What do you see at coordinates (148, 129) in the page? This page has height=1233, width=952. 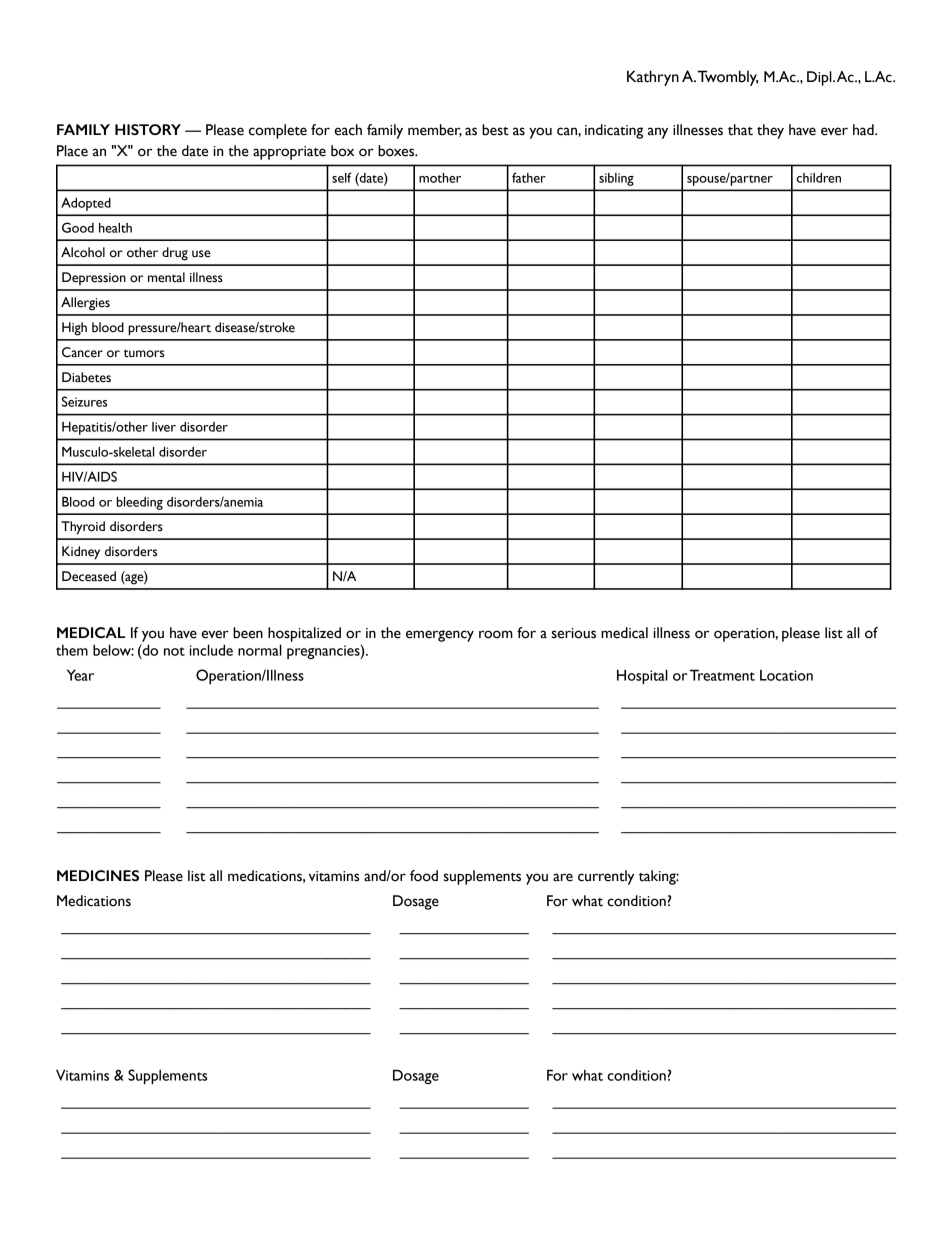 I see `HISTORY` at bounding box center [148, 129].
